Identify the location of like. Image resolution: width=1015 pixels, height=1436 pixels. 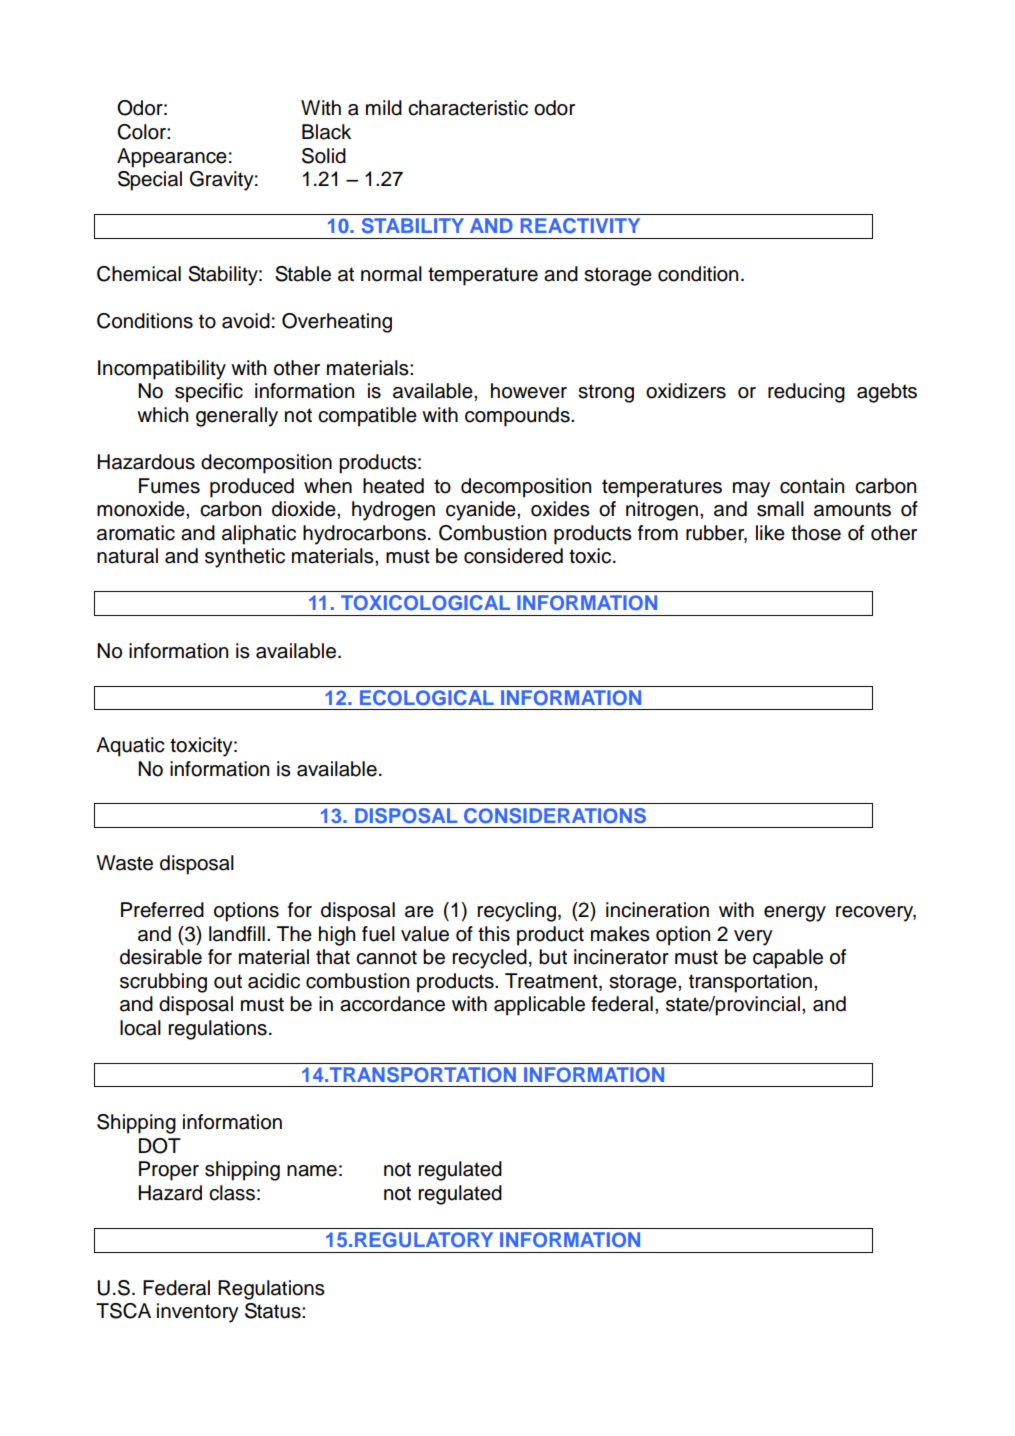
(770, 533).
